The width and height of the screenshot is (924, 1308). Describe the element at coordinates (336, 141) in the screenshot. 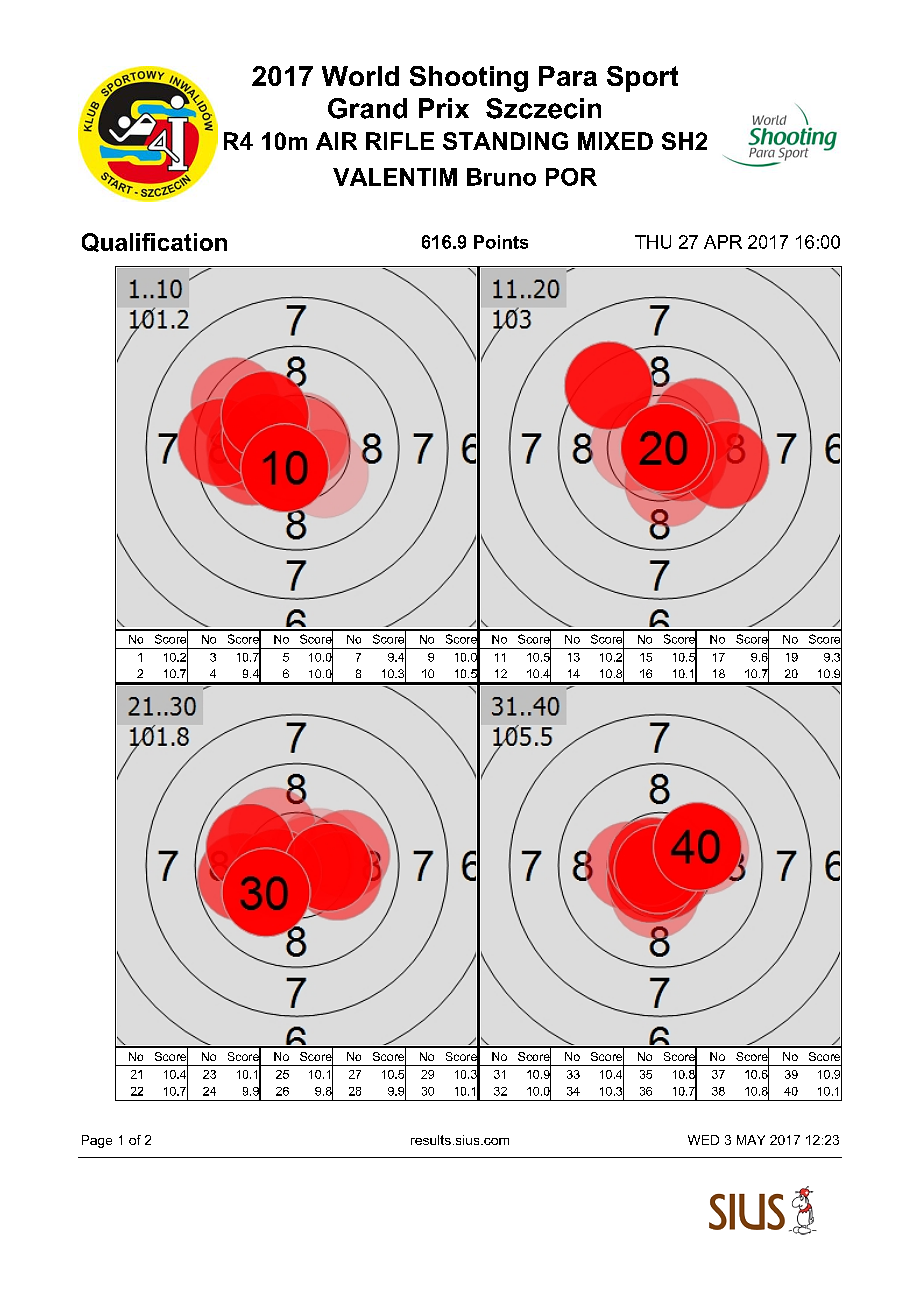

I see `AIR` at that location.
